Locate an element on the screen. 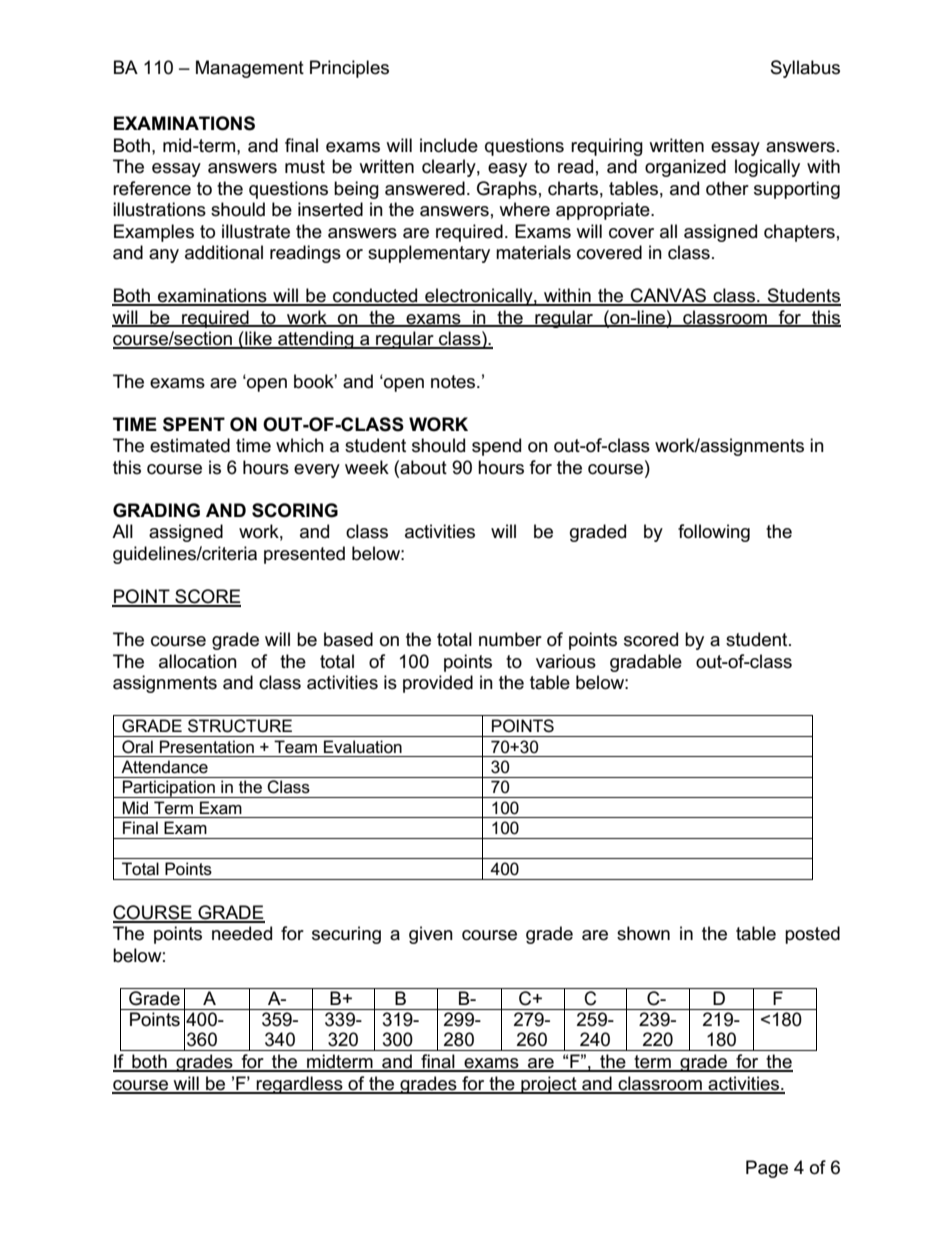 This screenshot has height=1233, width=952. allocation is located at coordinates (198, 661).
